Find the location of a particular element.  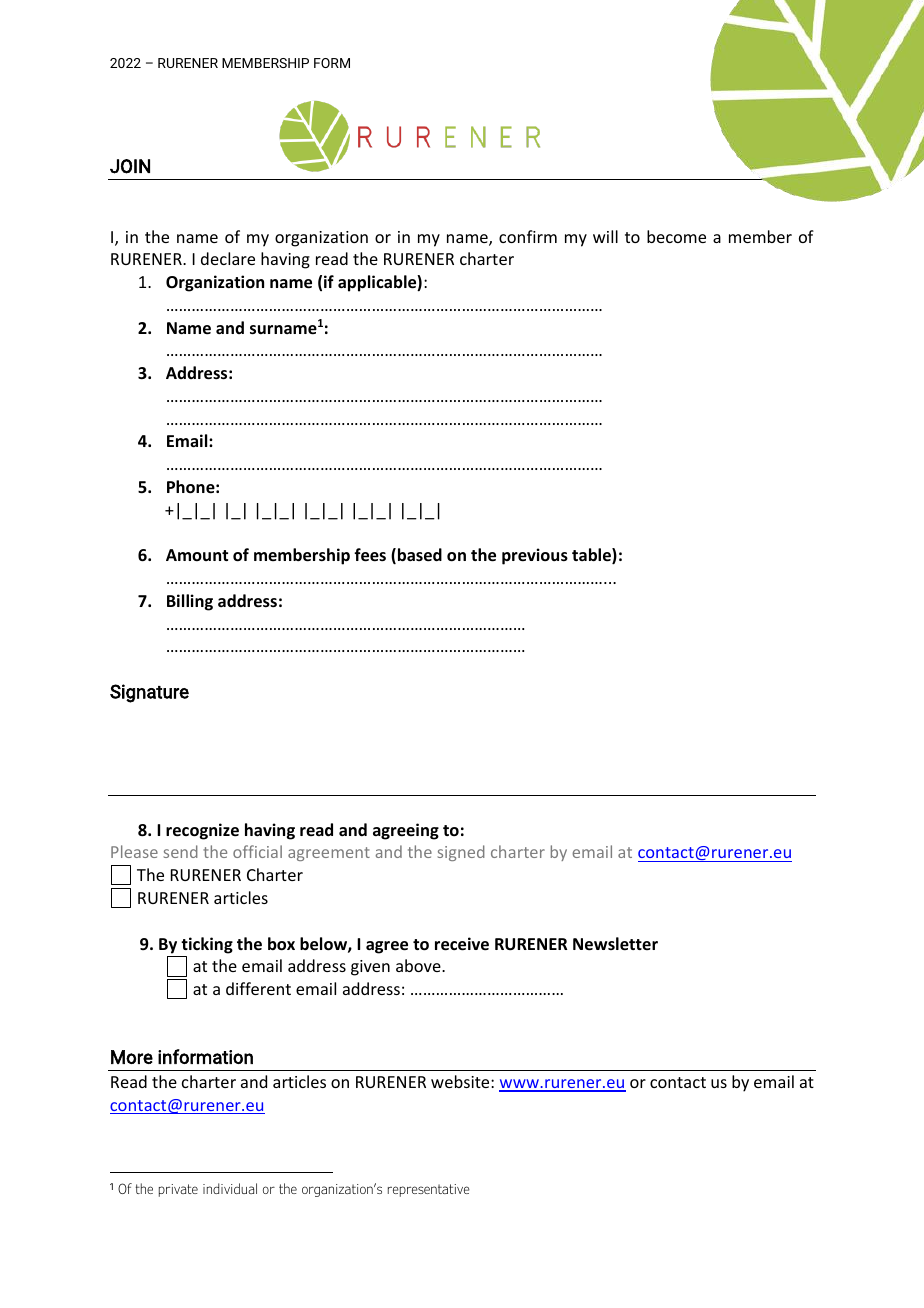

declare is located at coordinates (228, 258).
